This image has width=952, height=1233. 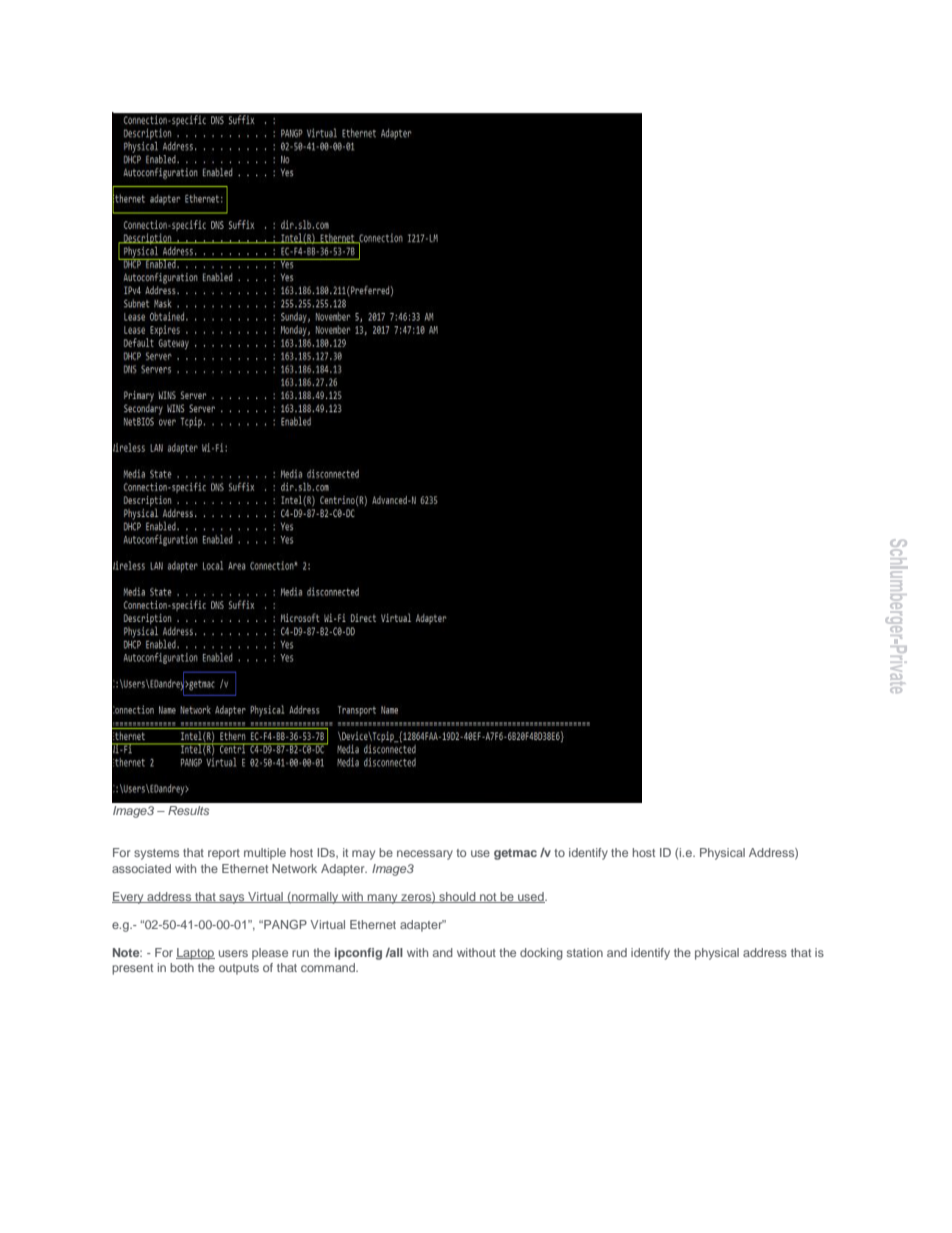 What do you see at coordinates (383, 899) in the image?
I see `many` at bounding box center [383, 899].
